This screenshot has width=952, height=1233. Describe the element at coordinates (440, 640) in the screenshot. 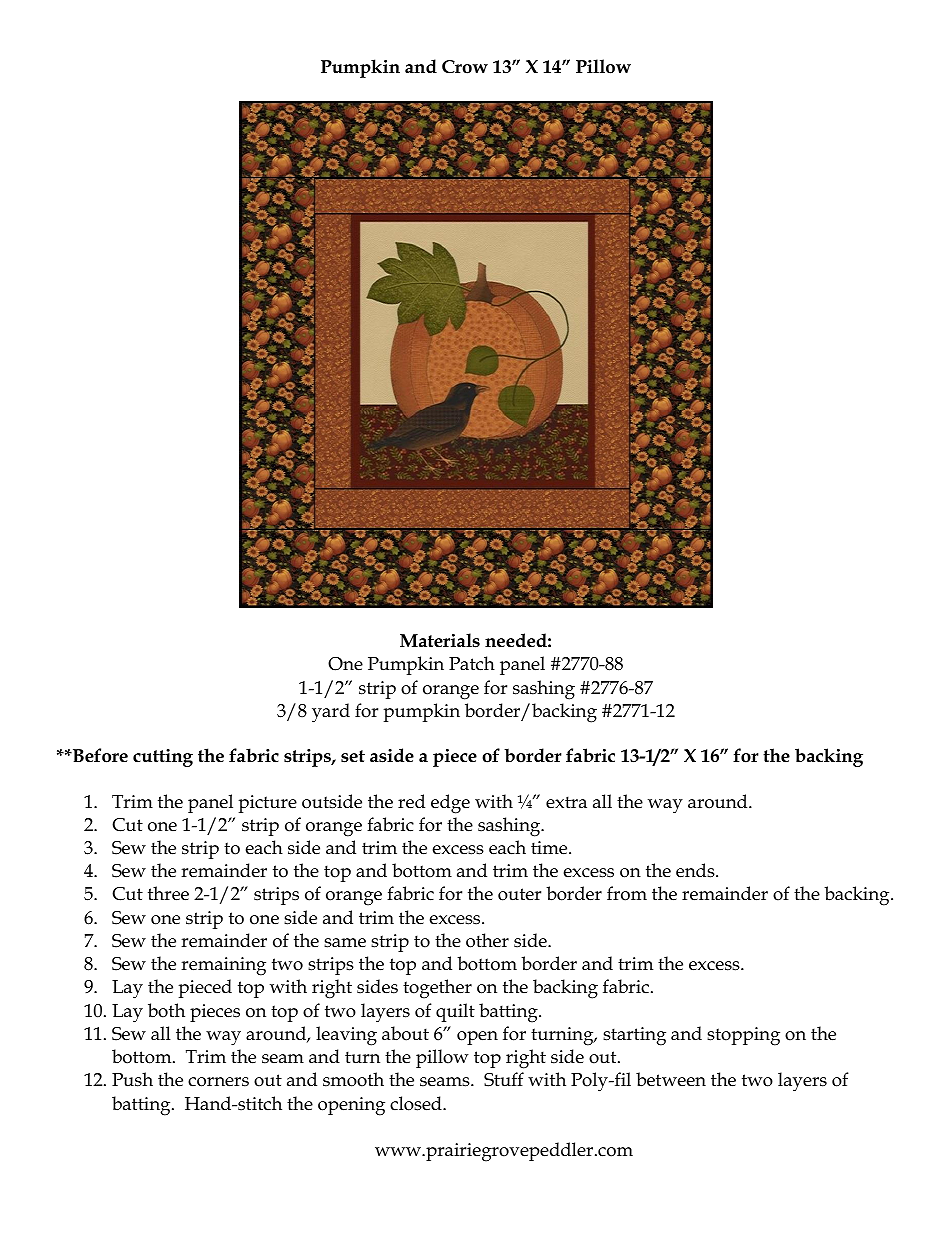

I see `Materials` at that location.
